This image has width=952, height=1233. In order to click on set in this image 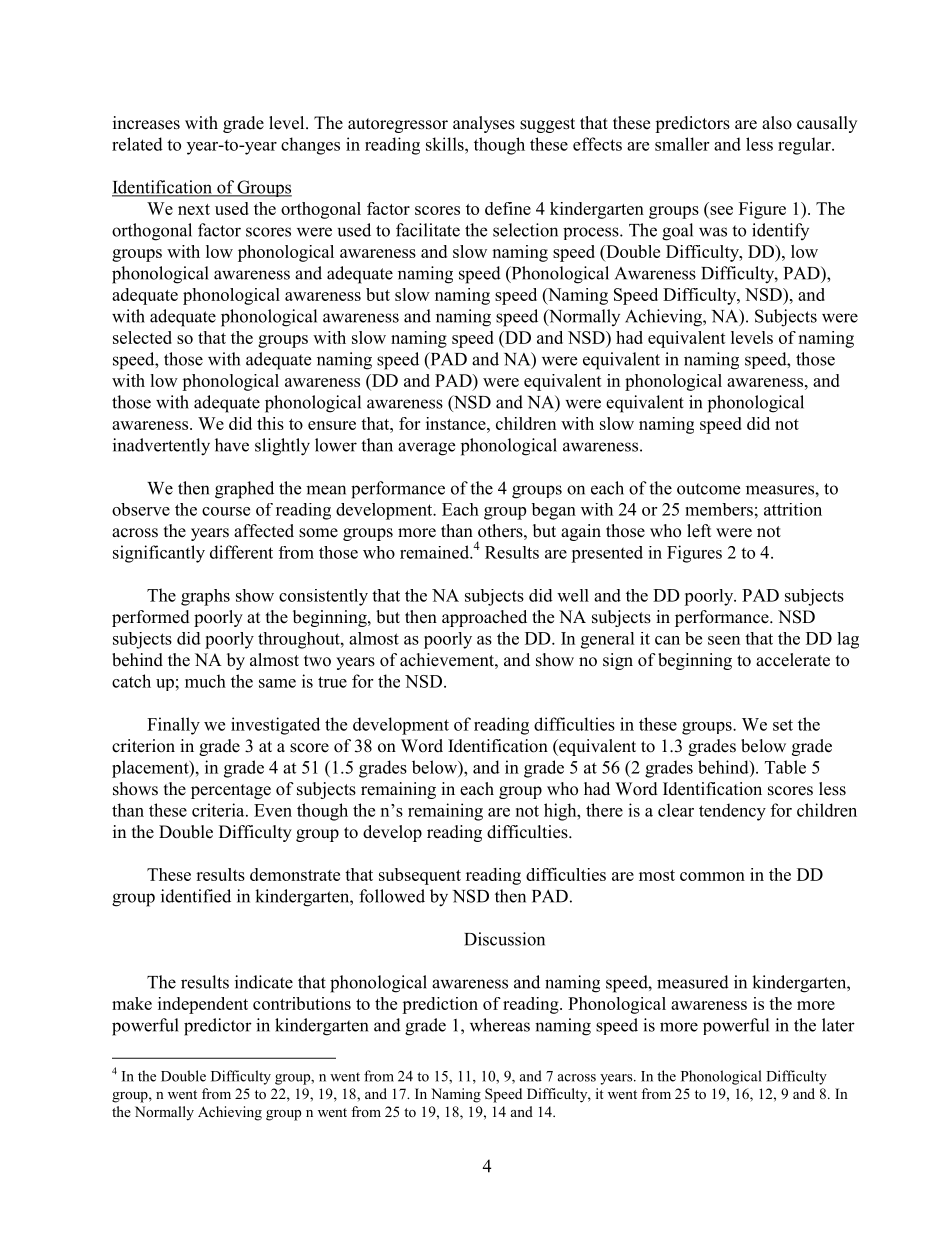, I will do `click(783, 725)`.
